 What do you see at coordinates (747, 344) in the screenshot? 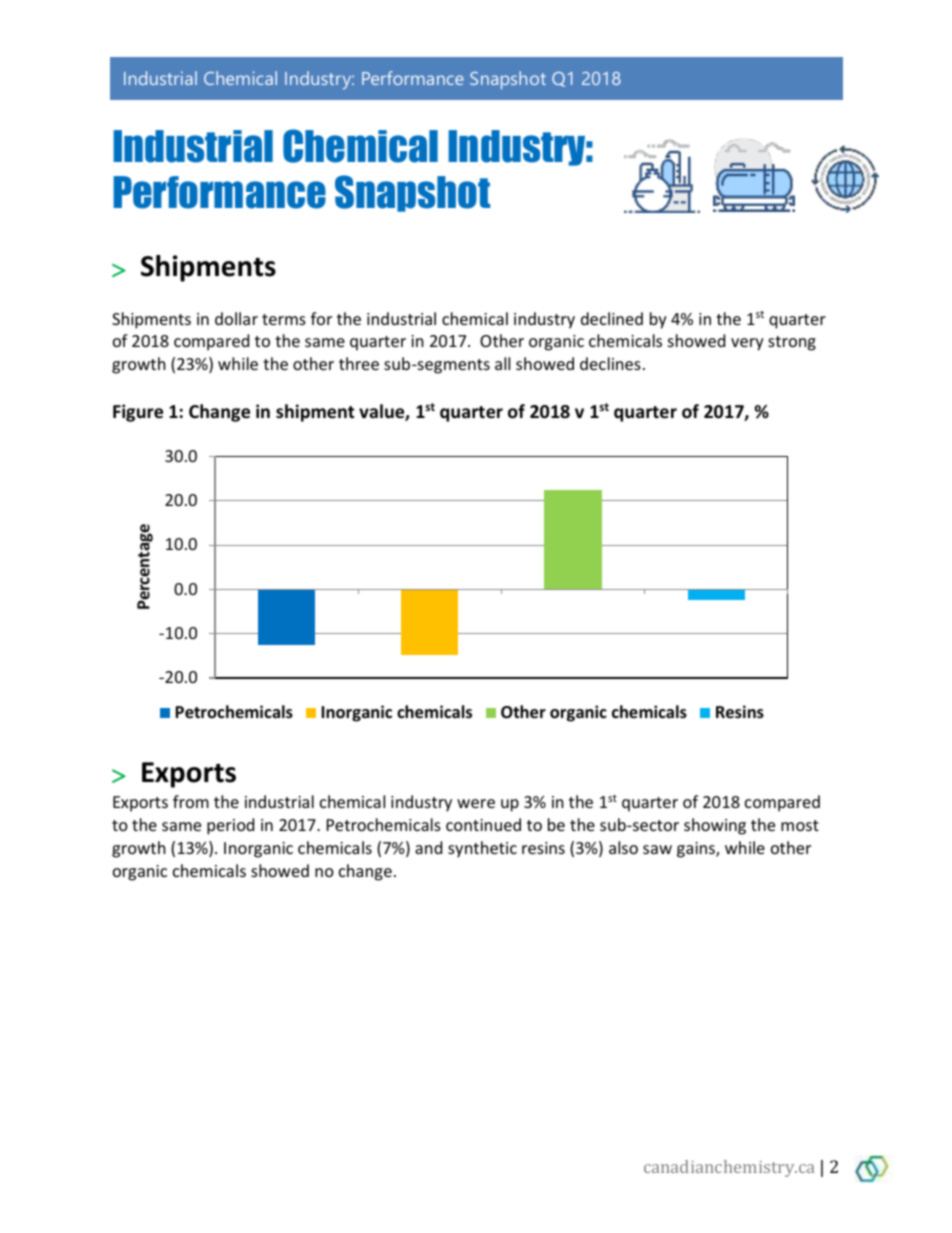
I see `very` at bounding box center [747, 344].
